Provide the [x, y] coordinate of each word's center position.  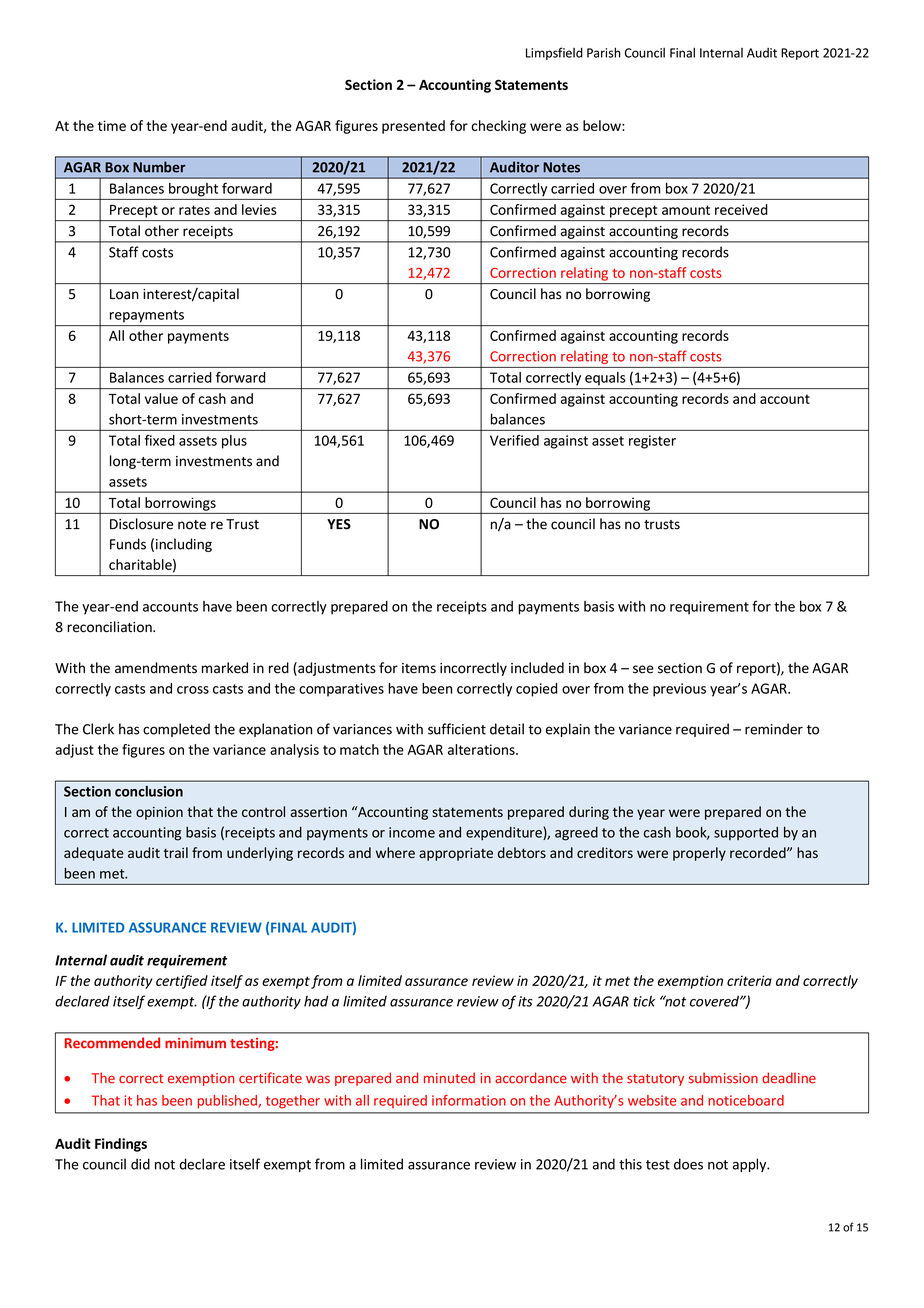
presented [413, 127]
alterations [482, 749]
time [112, 125]
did [140, 1164]
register [652, 442]
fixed [160, 440]
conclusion [149, 791]
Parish [604, 52]
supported [746, 833]
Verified [514, 440]
